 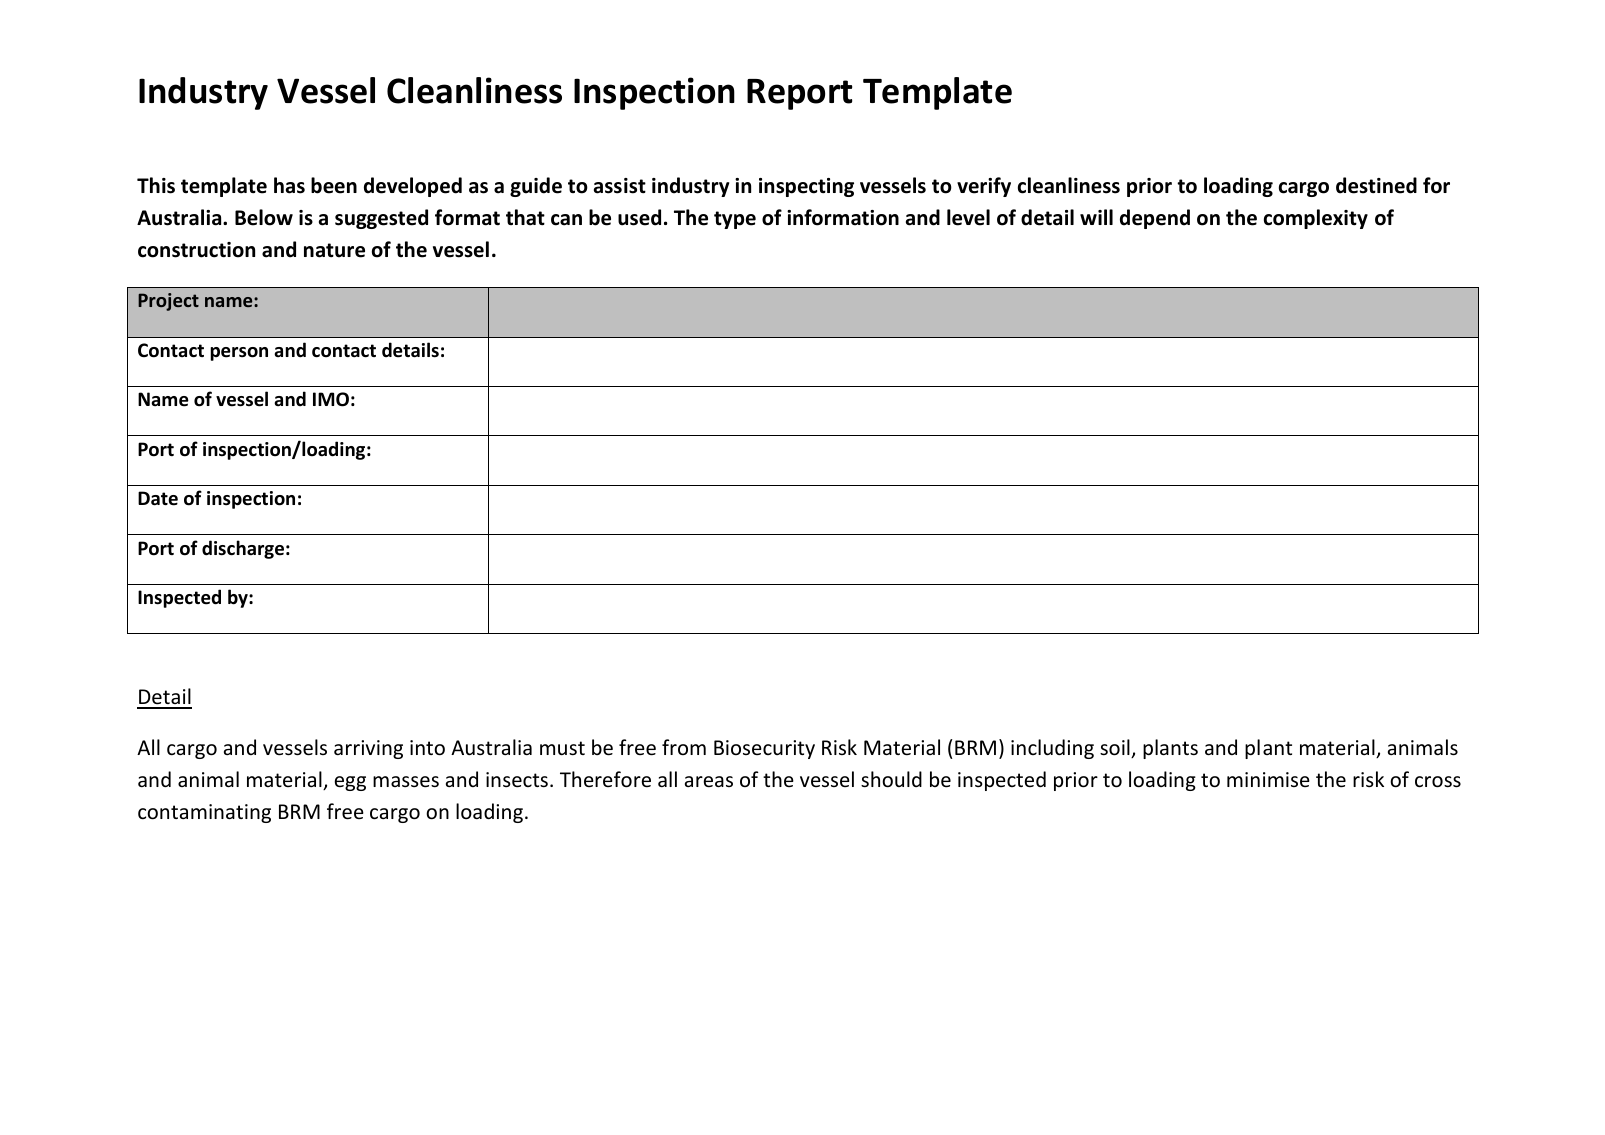 What do you see at coordinates (1052, 749) in the image?
I see `including` at bounding box center [1052, 749].
